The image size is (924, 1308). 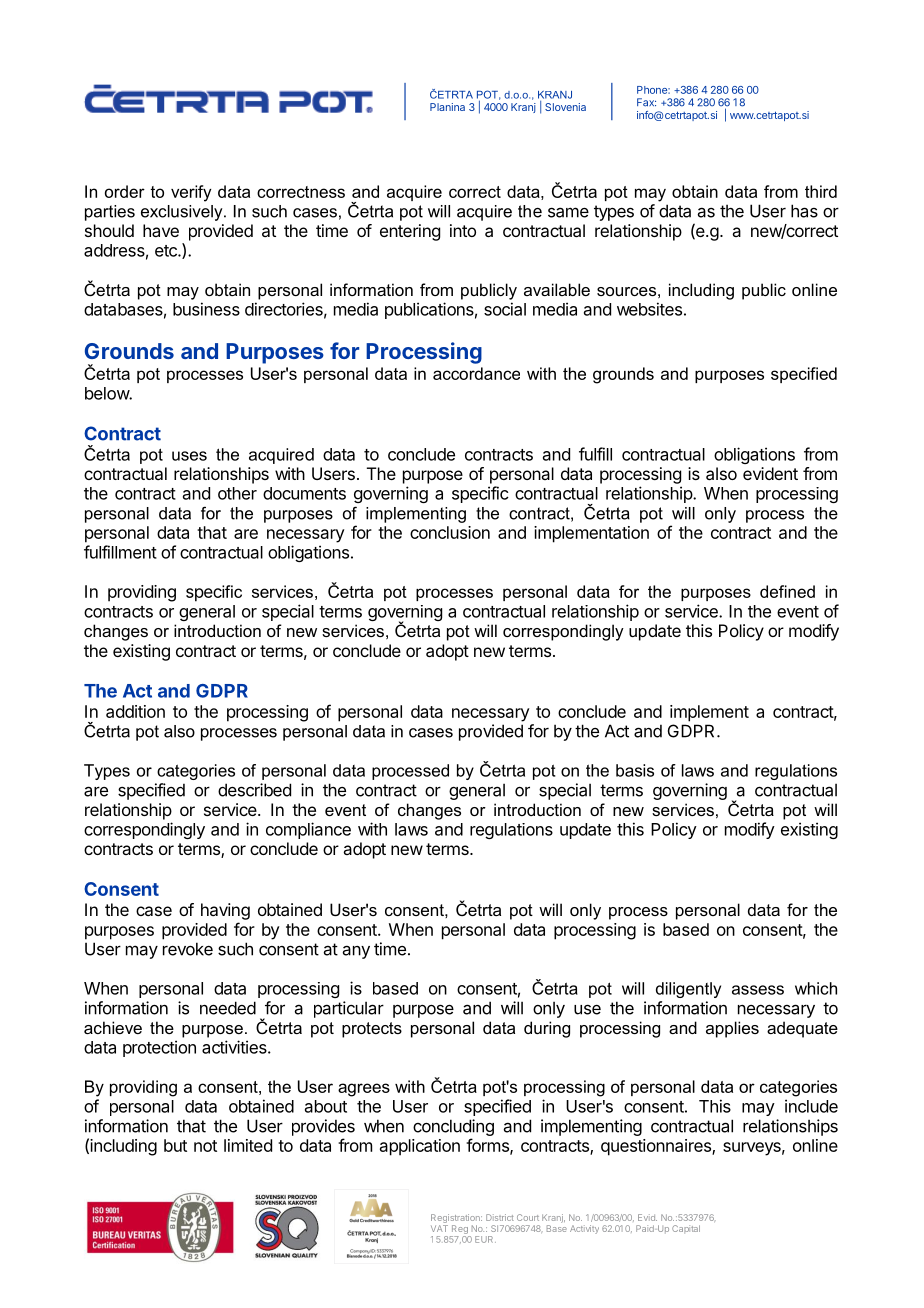 What do you see at coordinates (205, 1146) in the document?
I see `not` at bounding box center [205, 1146].
